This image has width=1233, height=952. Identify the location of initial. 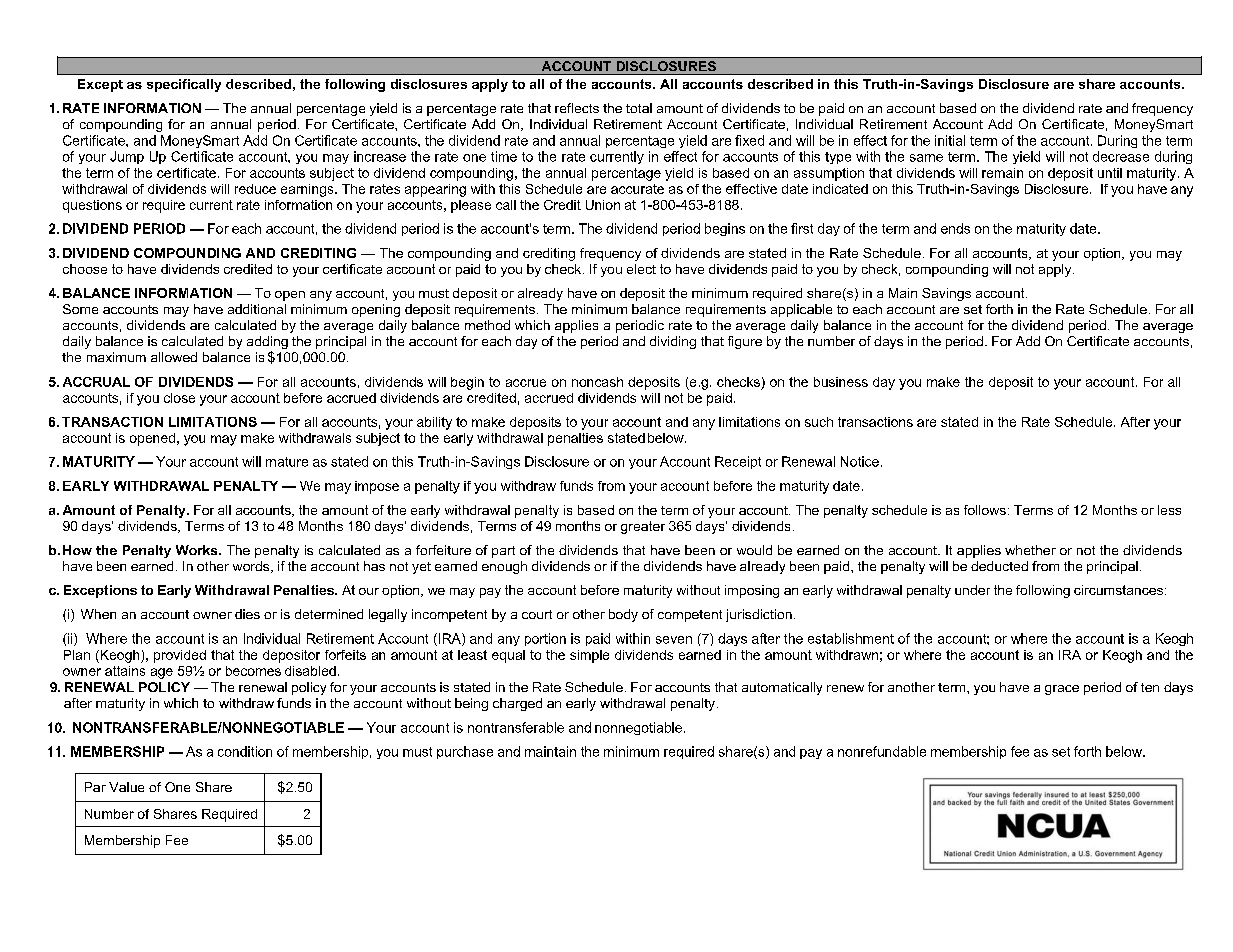
(950, 140).
